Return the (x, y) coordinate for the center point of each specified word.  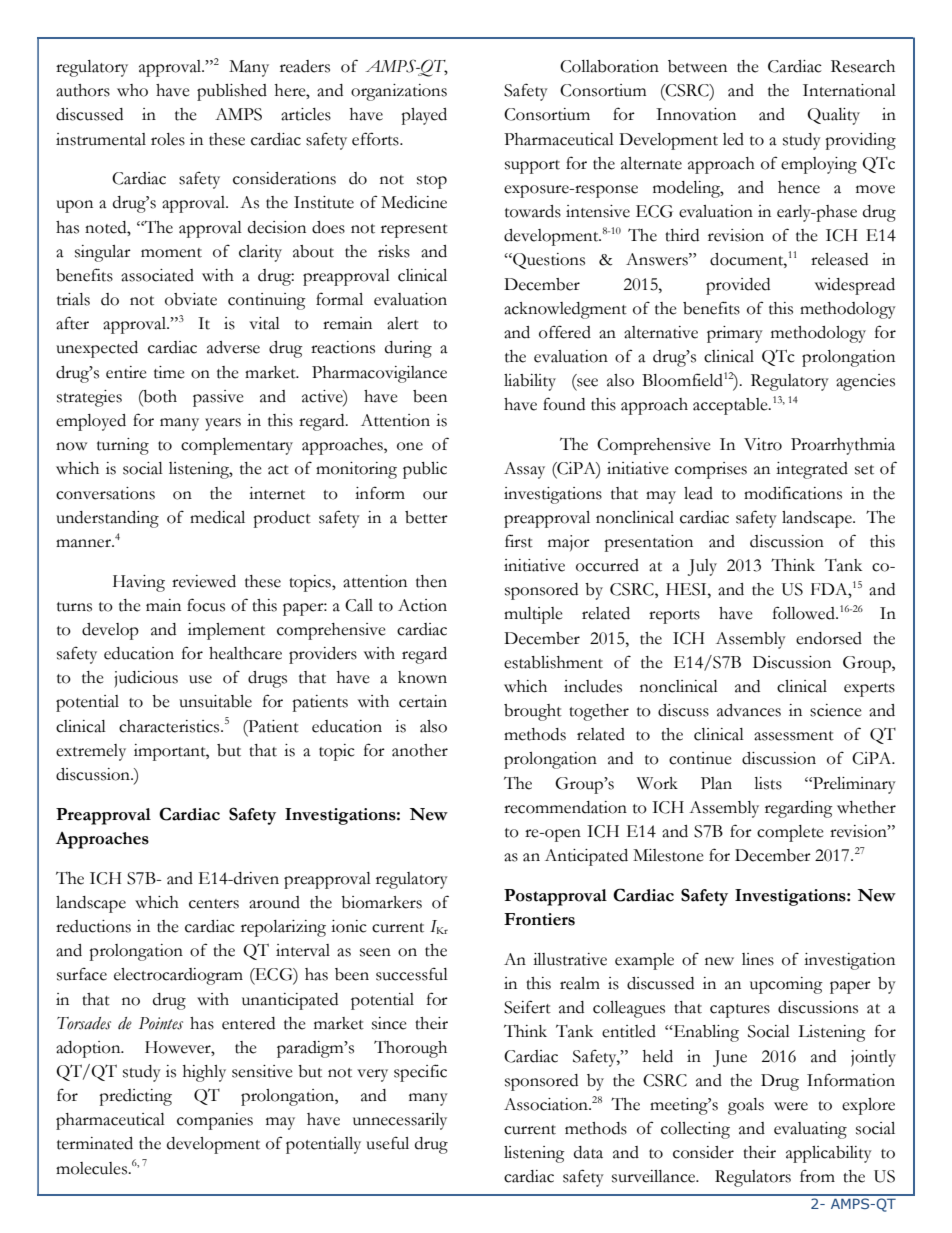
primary (735, 334)
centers (214, 904)
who (132, 90)
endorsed (829, 638)
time (169, 372)
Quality (833, 116)
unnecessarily (400, 1121)
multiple (533, 615)
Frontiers (539, 919)
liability (530, 382)
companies (215, 1121)
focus (206, 605)
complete (790, 833)
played (424, 116)
